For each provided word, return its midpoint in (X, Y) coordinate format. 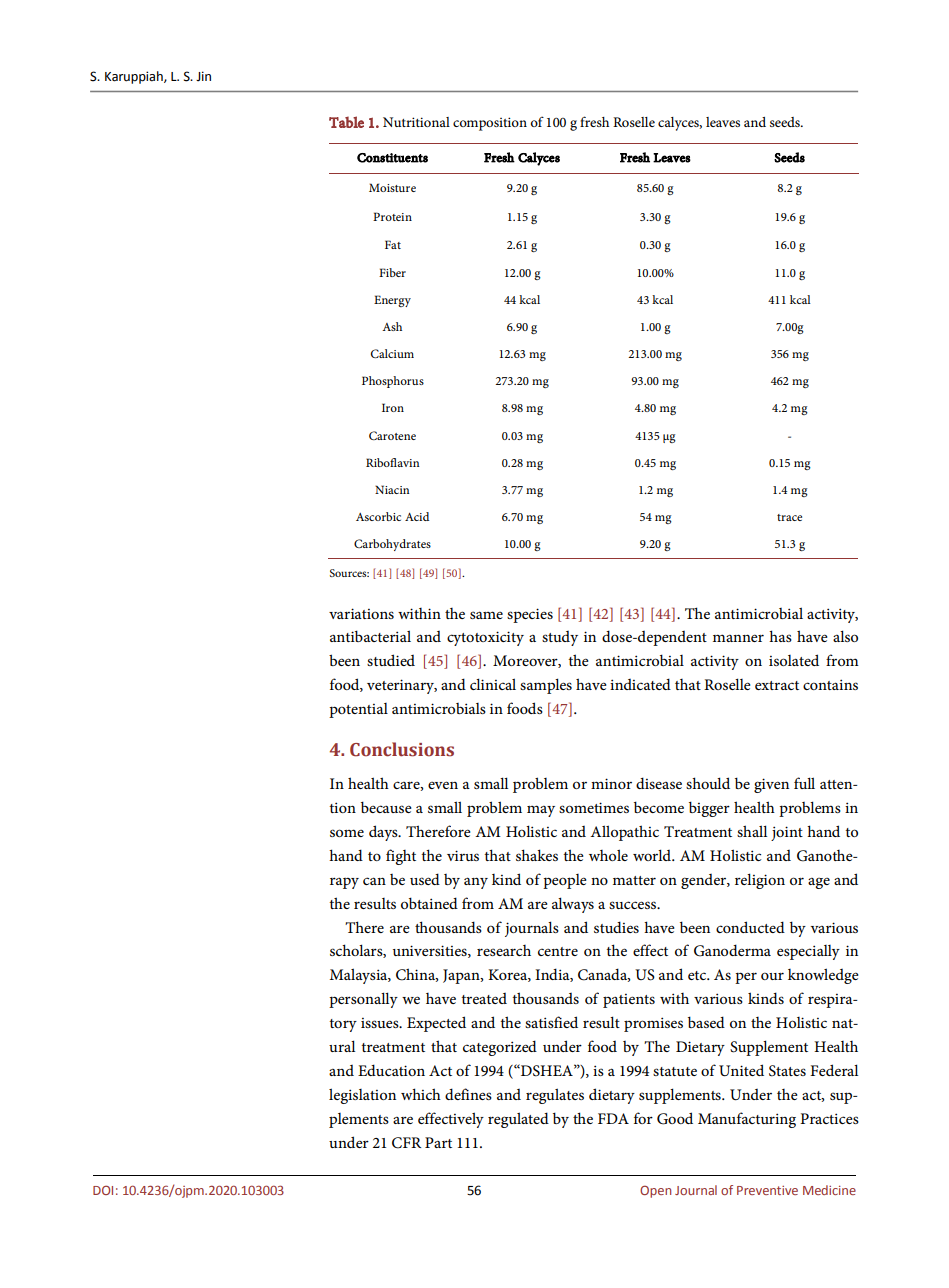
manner (738, 638)
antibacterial (370, 636)
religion (760, 881)
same (486, 615)
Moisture (392, 187)
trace (789, 517)
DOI (103, 1190)
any (476, 883)
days (384, 833)
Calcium (392, 353)
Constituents (392, 158)
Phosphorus (393, 382)
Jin (203, 76)
